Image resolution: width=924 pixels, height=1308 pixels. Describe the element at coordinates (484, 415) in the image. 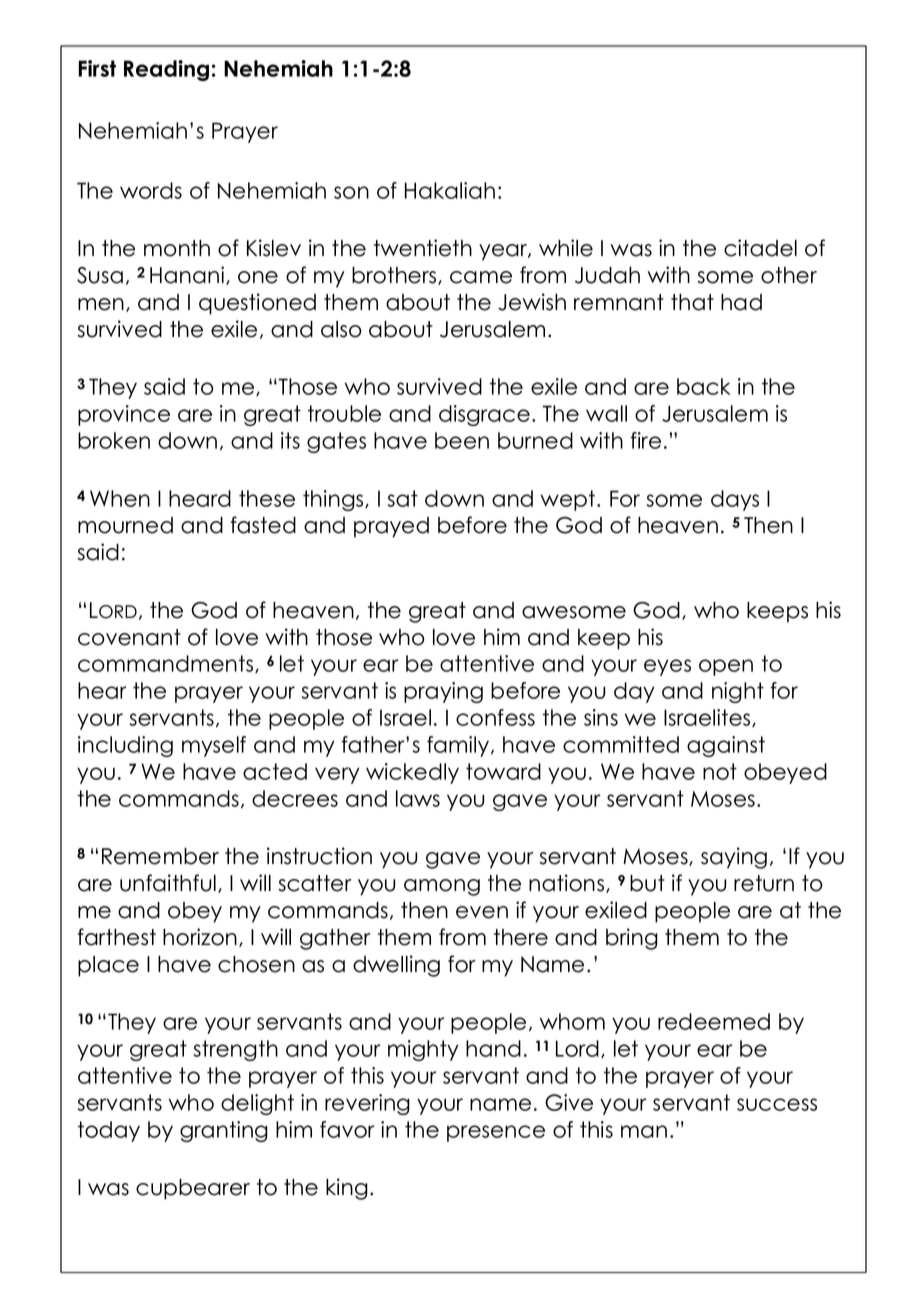

I see `disgrace` at that location.
